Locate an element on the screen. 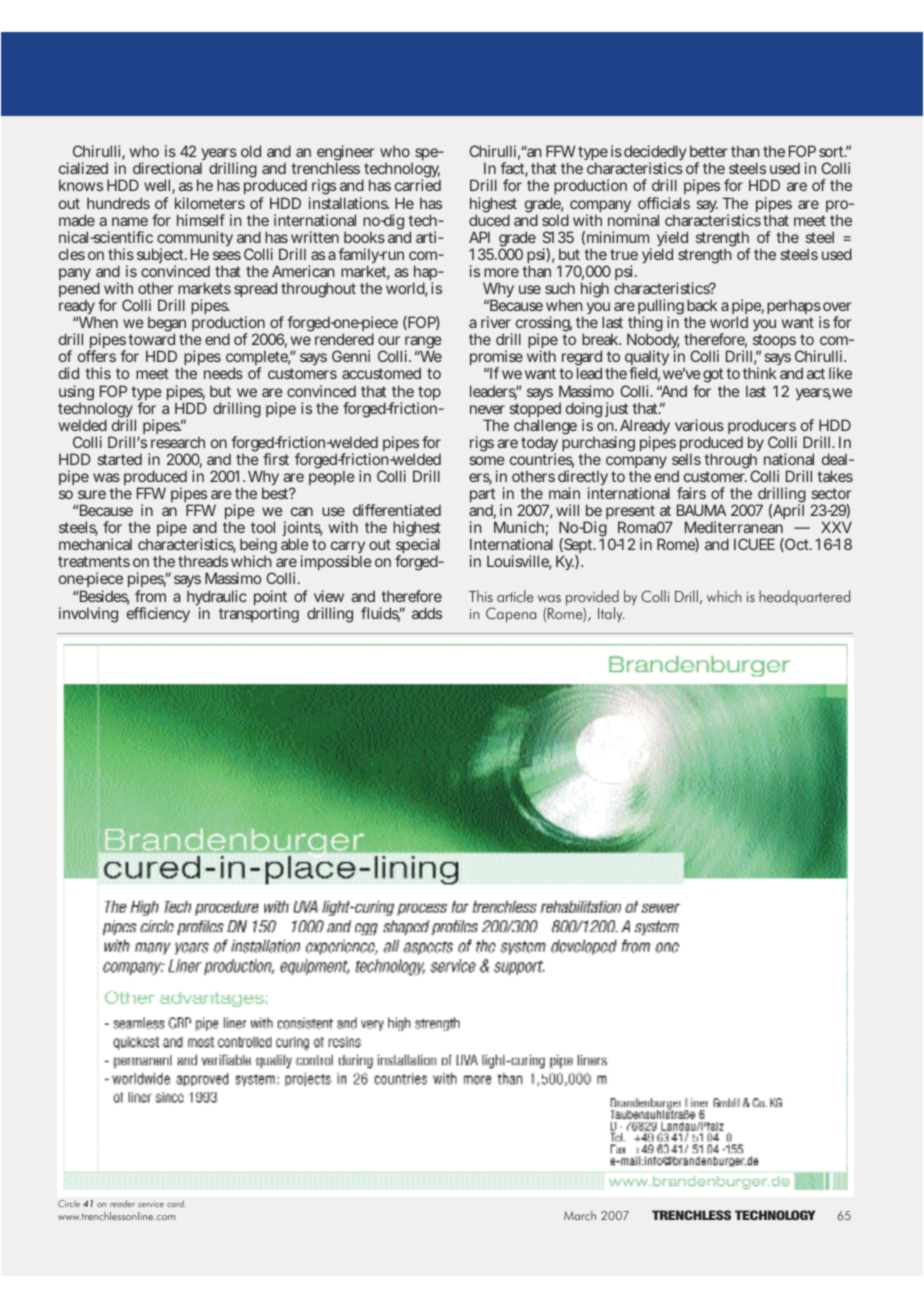 This screenshot has width=924, height=1308. well is located at coordinates (159, 186).
